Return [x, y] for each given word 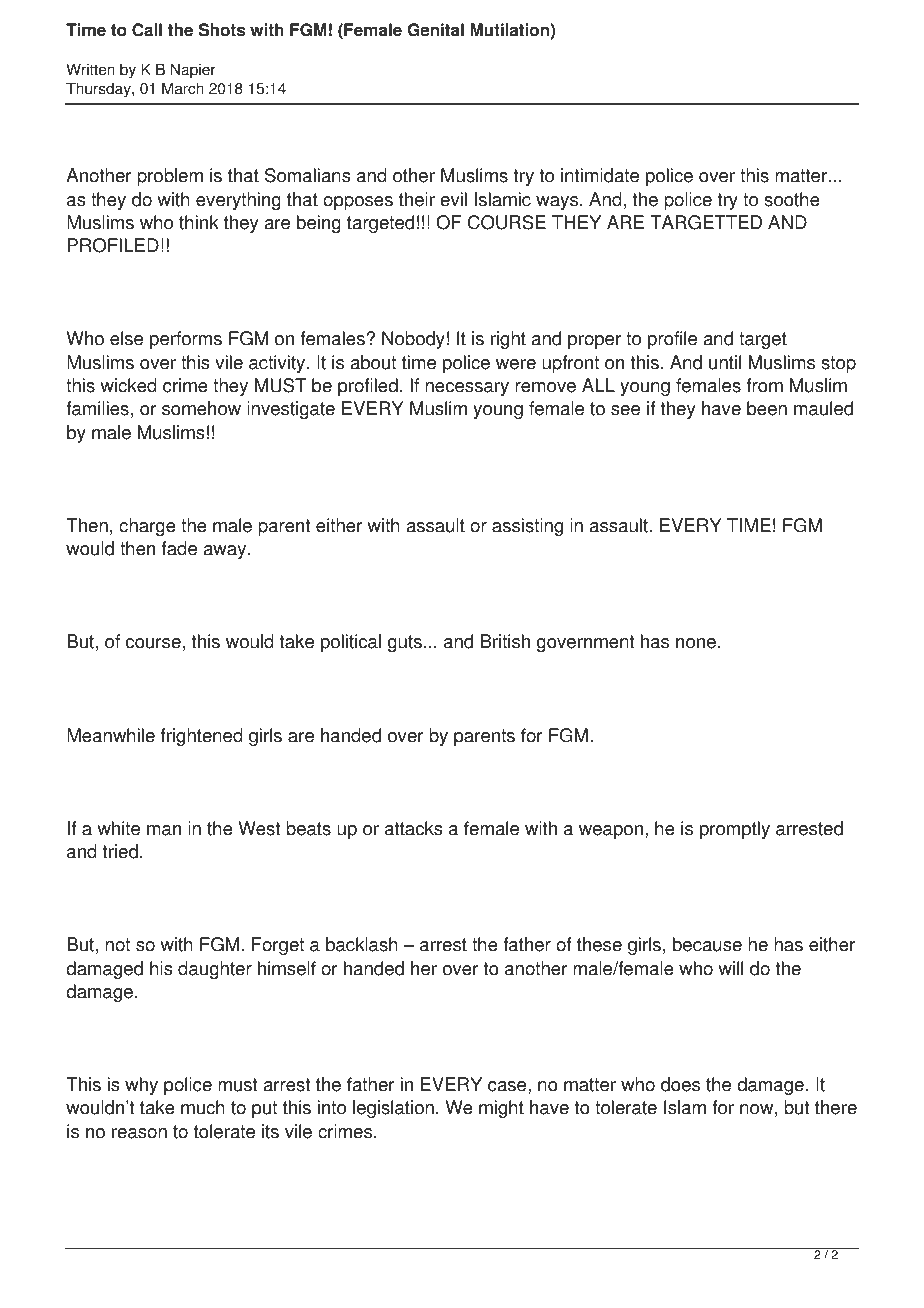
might [501, 1109]
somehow [201, 408]
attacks [414, 828]
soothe [792, 199]
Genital [435, 30]
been [767, 408]
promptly [735, 830]
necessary [467, 389]
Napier [193, 71]
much [203, 1107]
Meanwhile [111, 735]
